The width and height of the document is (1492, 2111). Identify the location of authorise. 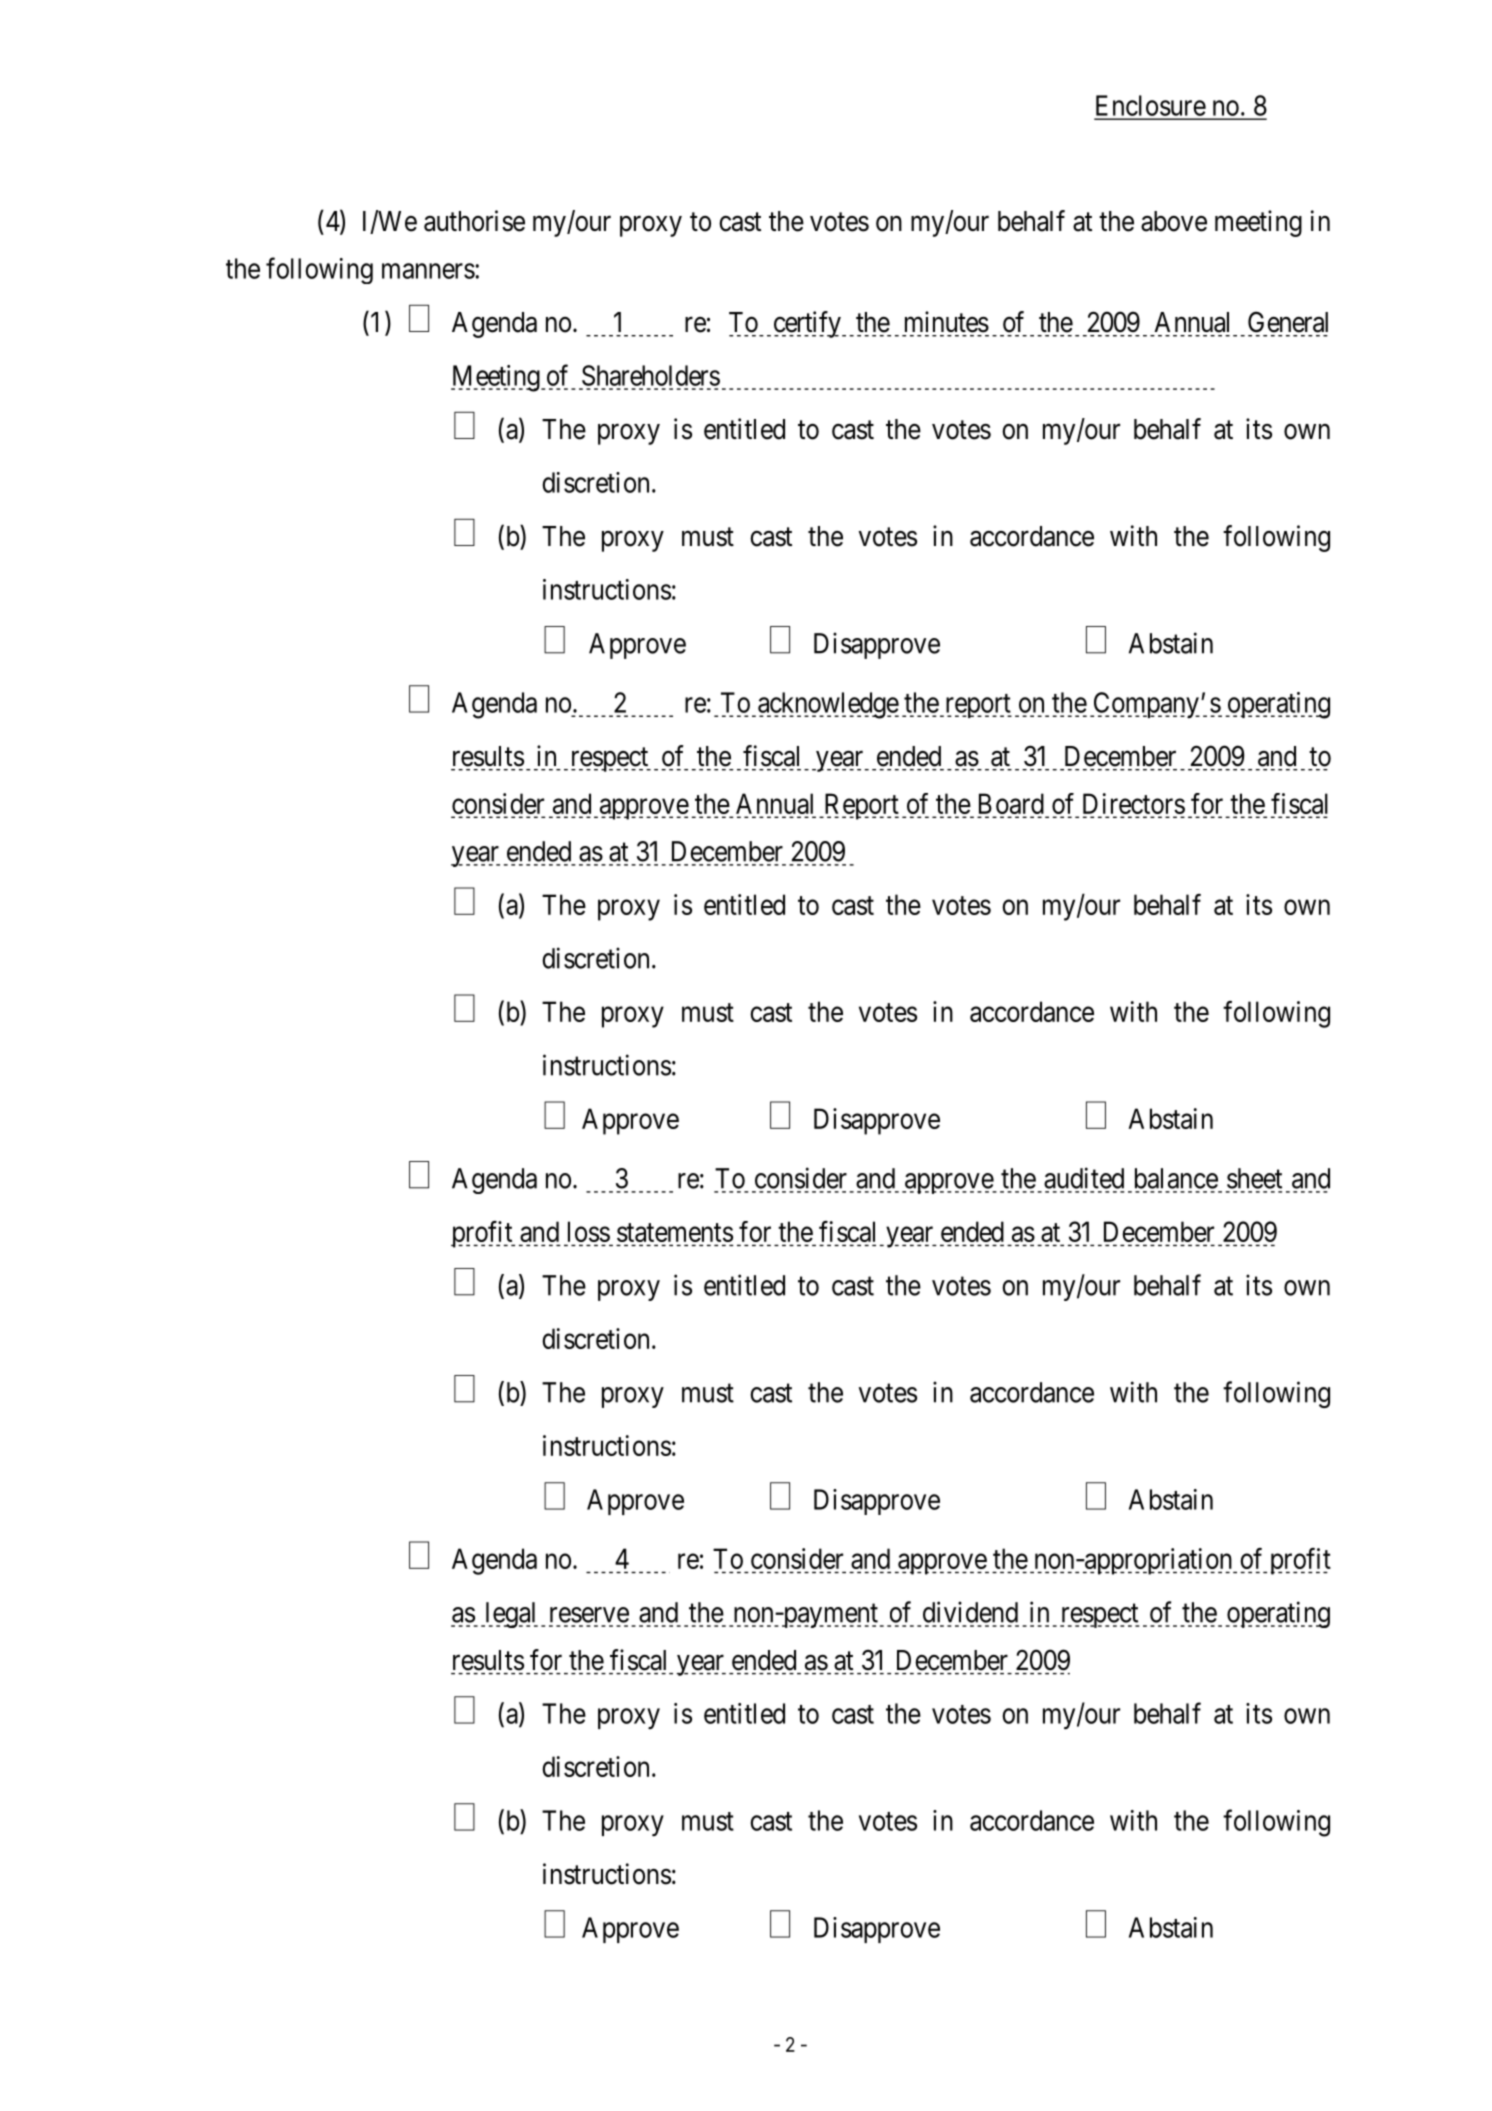
(474, 221).
